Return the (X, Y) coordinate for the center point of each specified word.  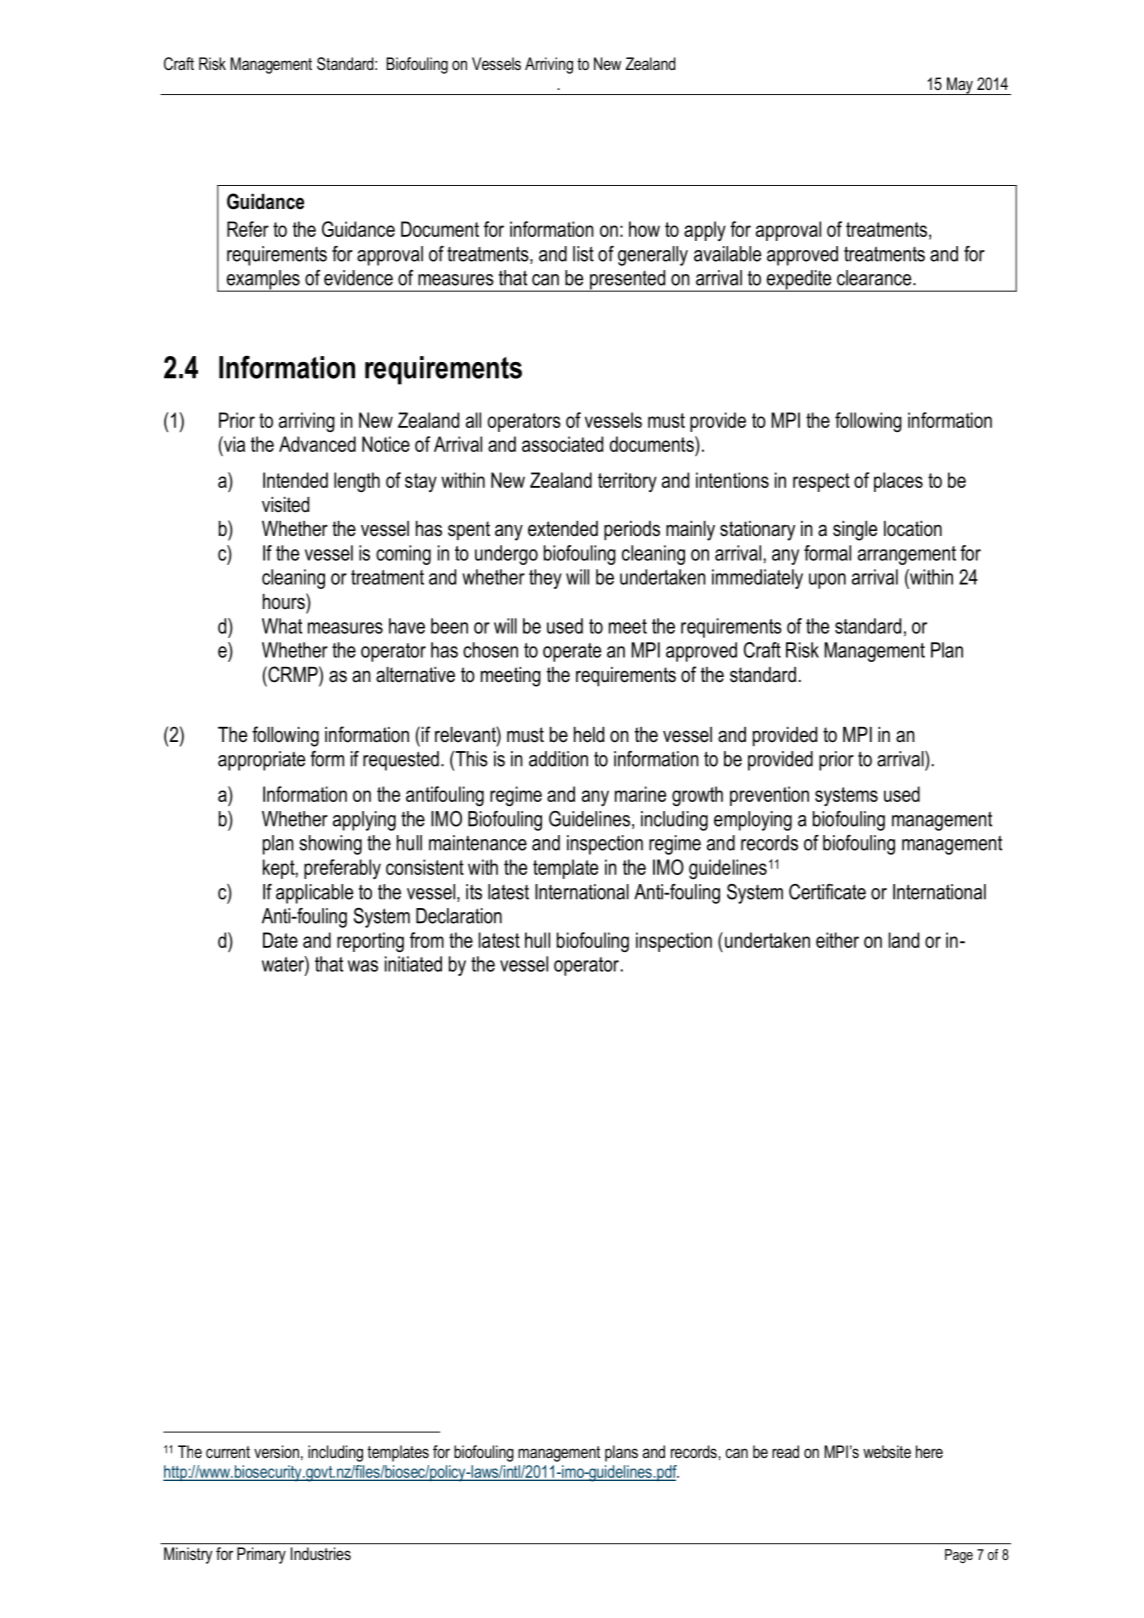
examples (263, 281)
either (837, 940)
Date (280, 940)
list (583, 254)
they (545, 579)
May (960, 86)
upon (827, 581)
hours (285, 601)
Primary (261, 1555)
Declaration (459, 916)
